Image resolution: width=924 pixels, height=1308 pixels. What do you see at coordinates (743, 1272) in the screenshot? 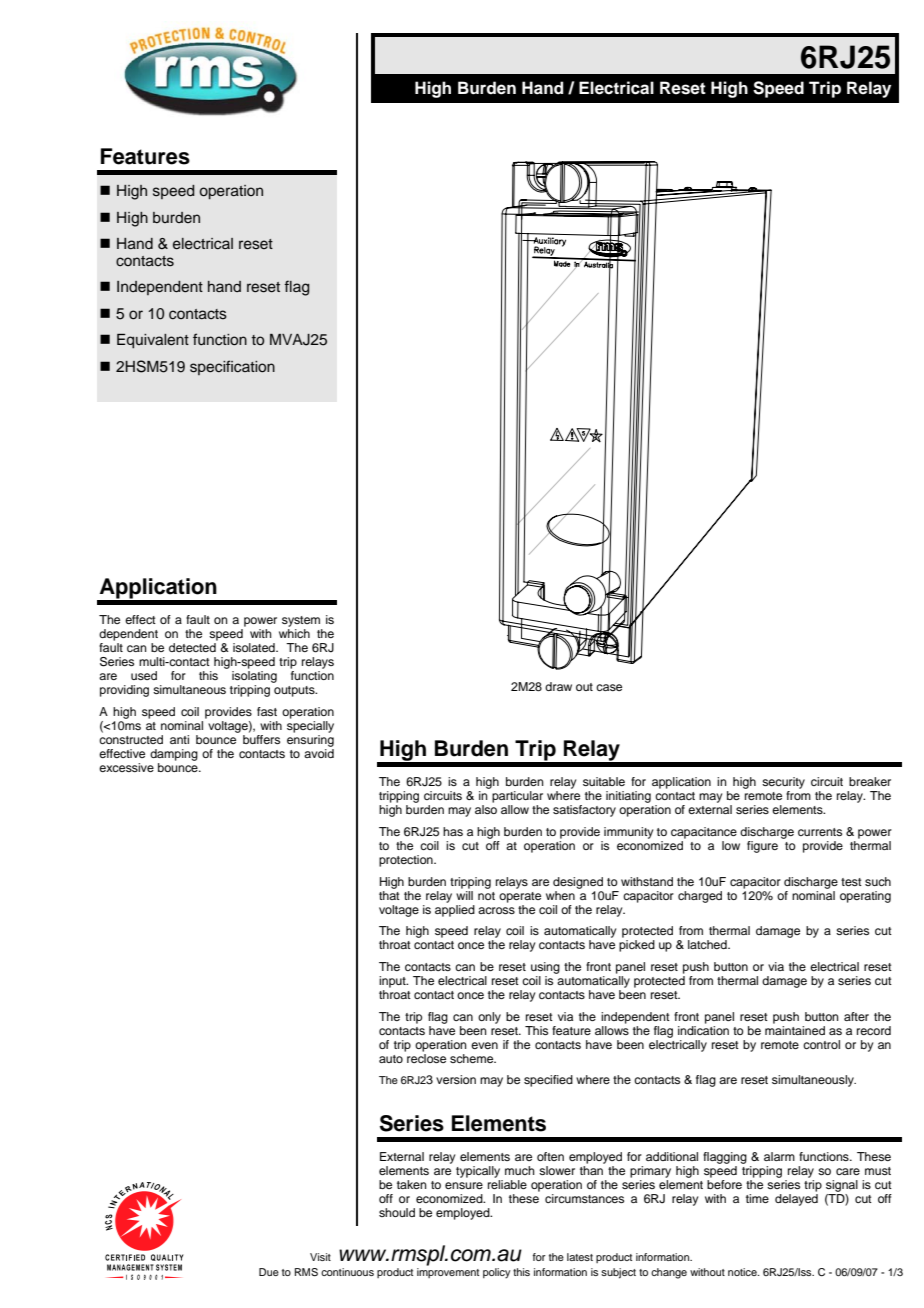
I see `notice` at bounding box center [743, 1272].
